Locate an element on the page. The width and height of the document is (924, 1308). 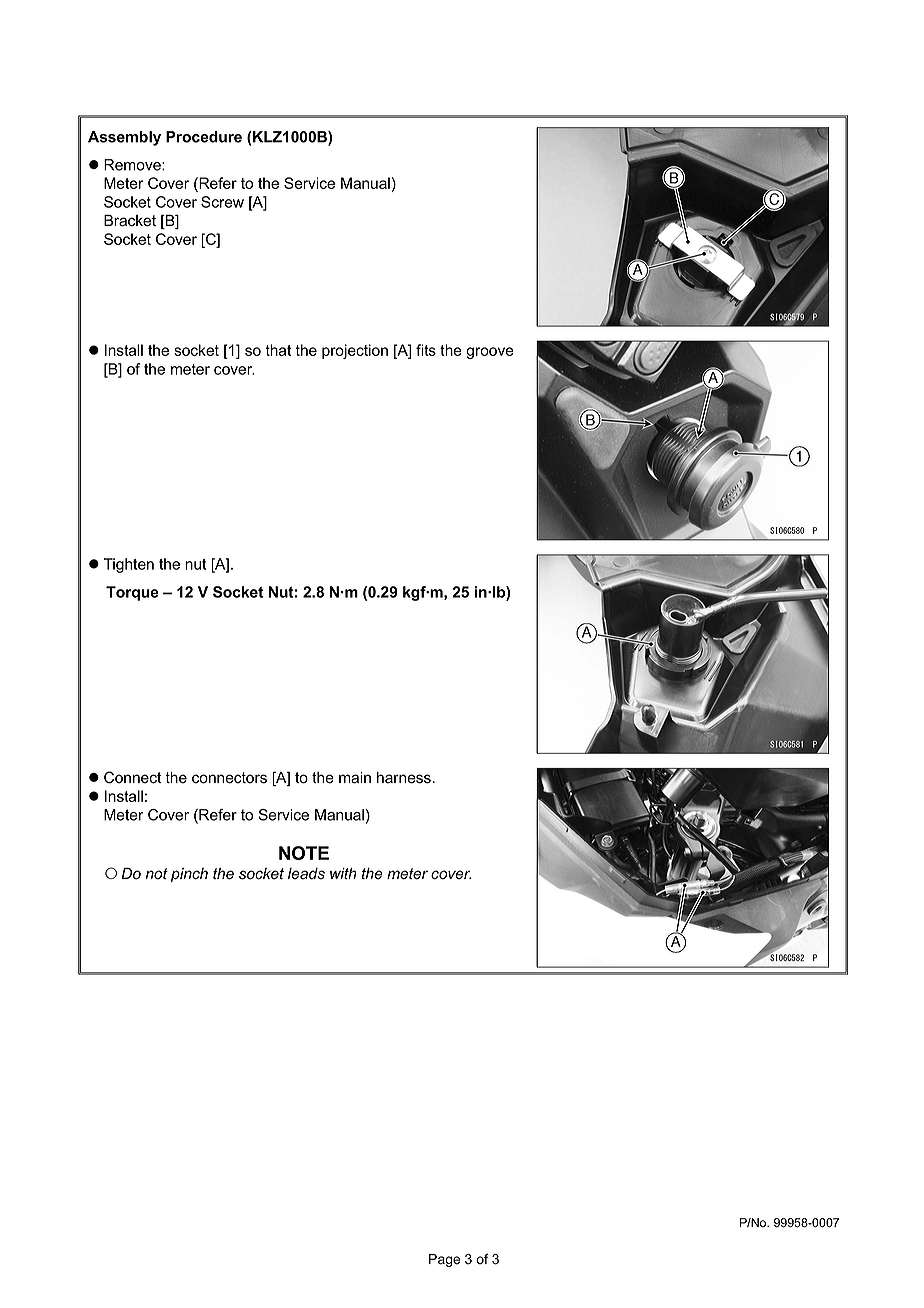
that is located at coordinates (278, 350).
